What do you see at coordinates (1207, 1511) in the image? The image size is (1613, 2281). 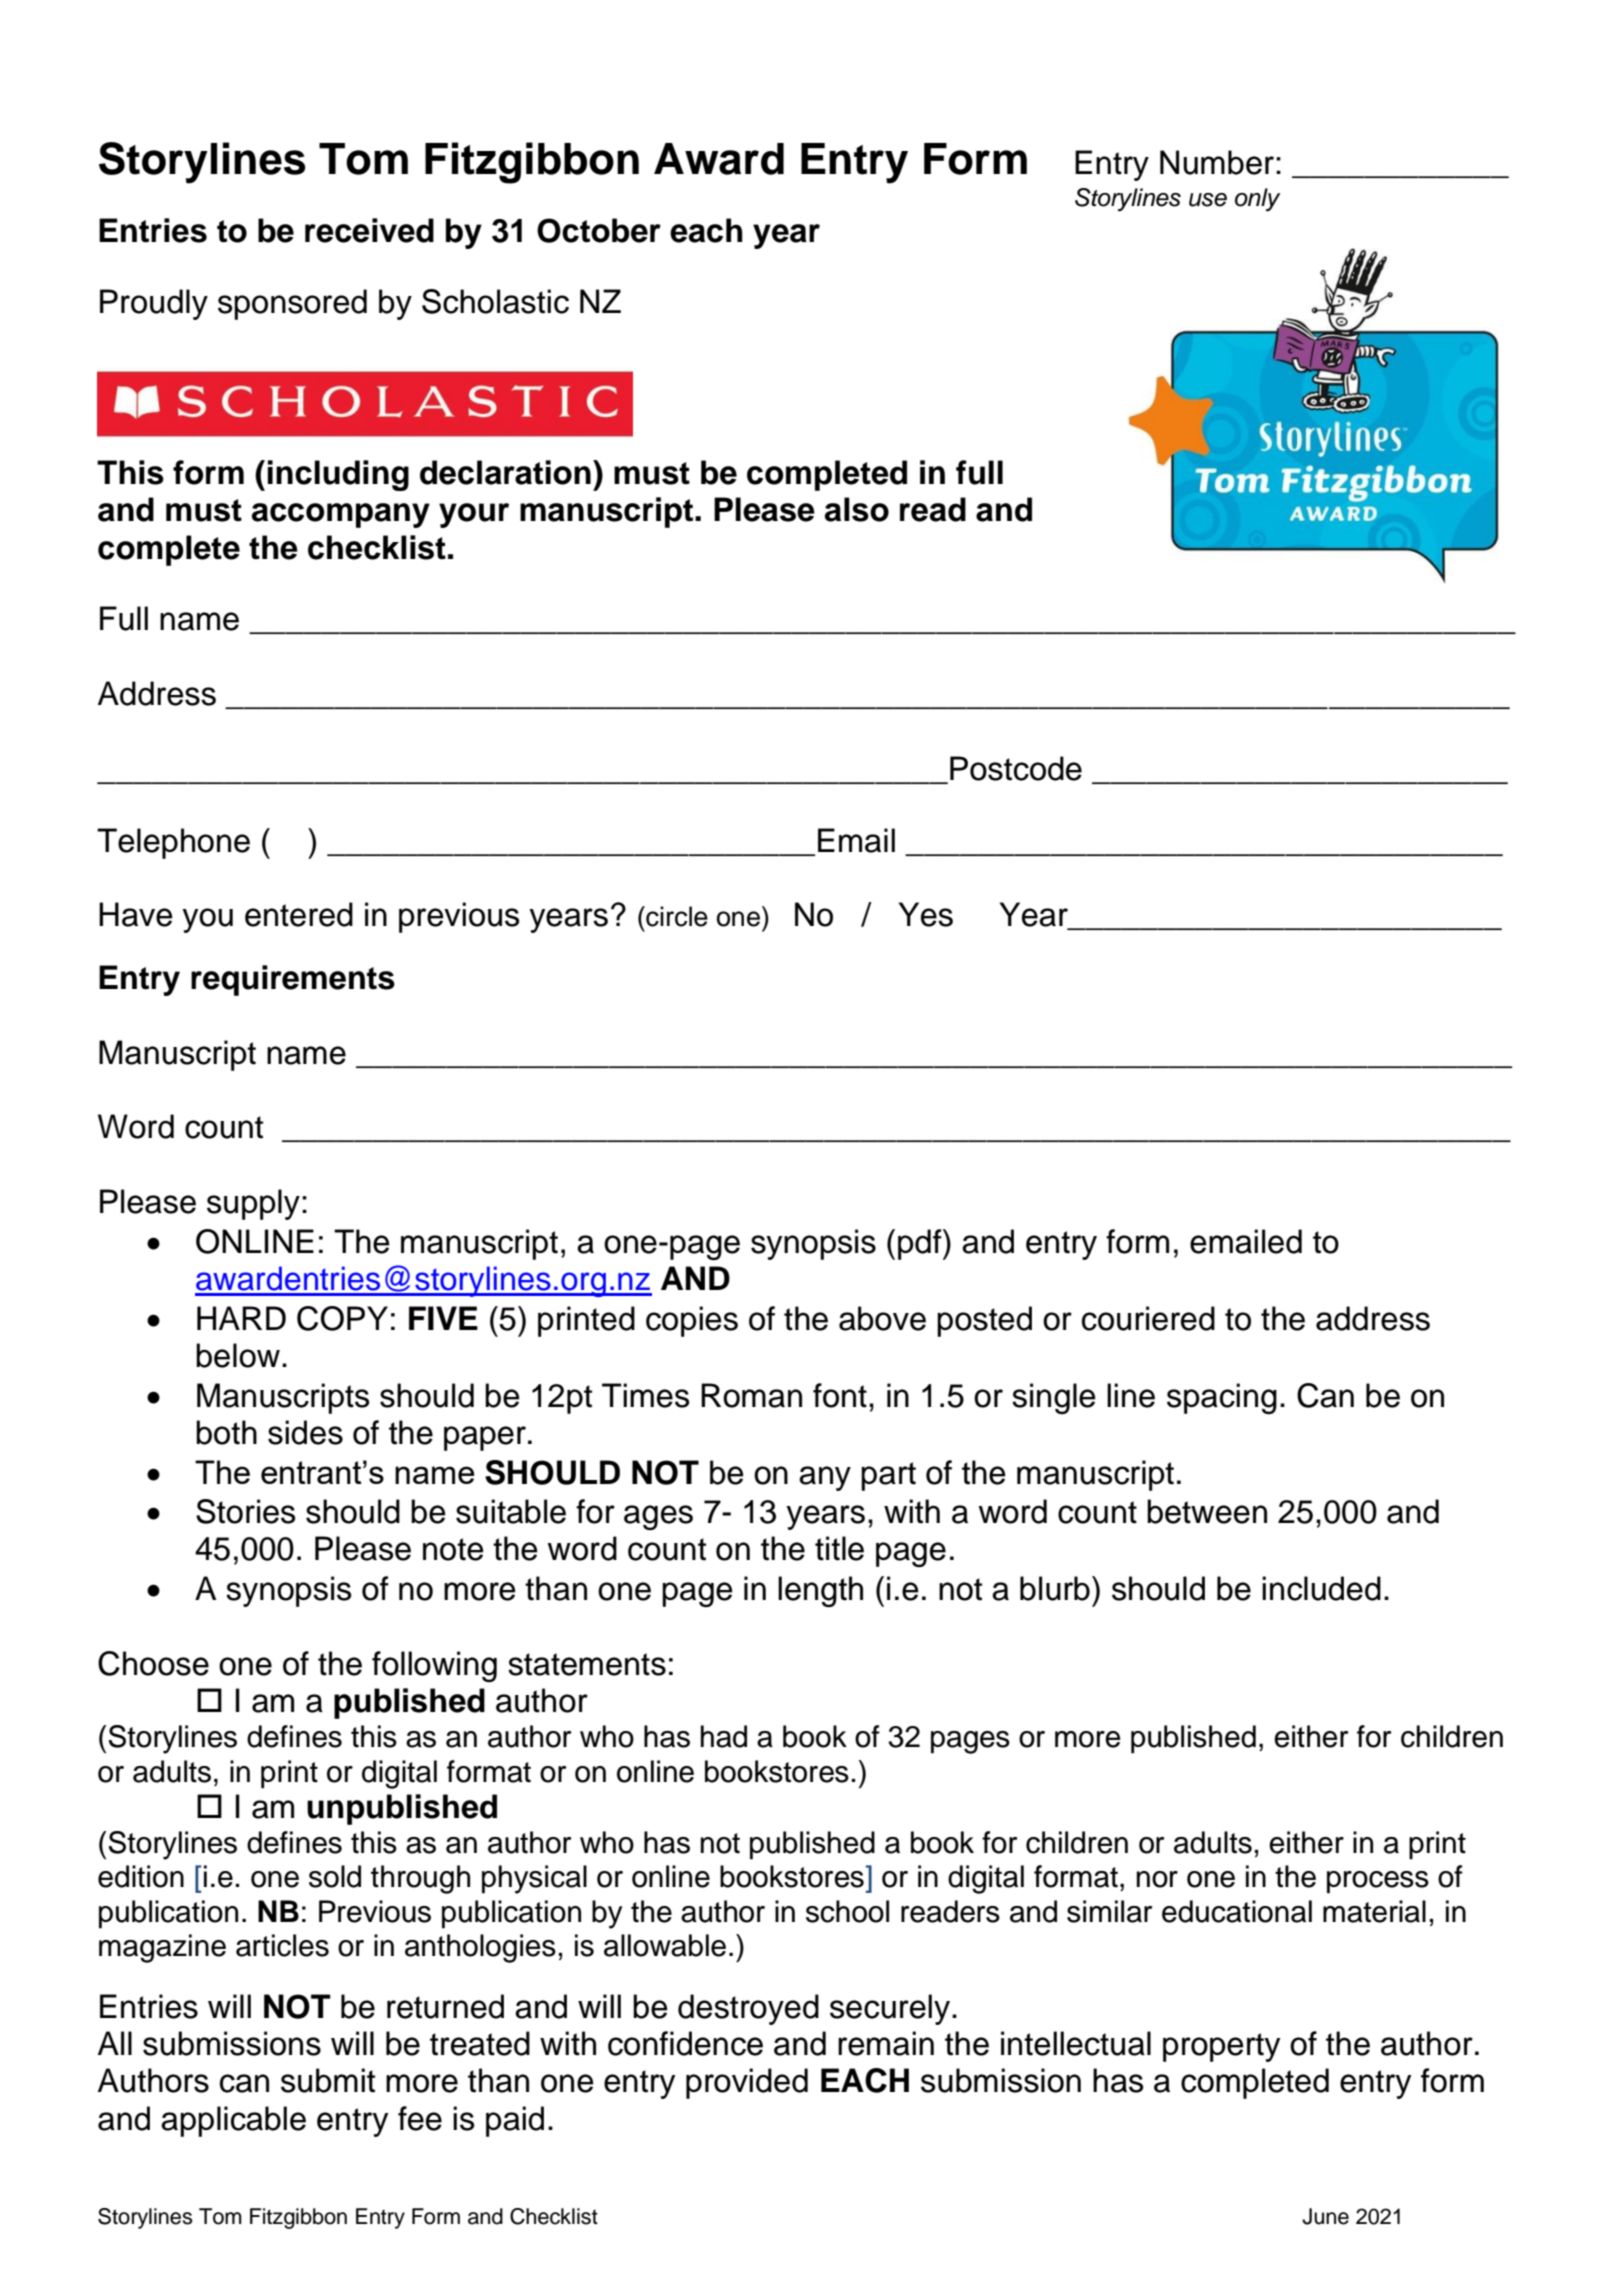 I see `between` at bounding box center [1207, 1511].
